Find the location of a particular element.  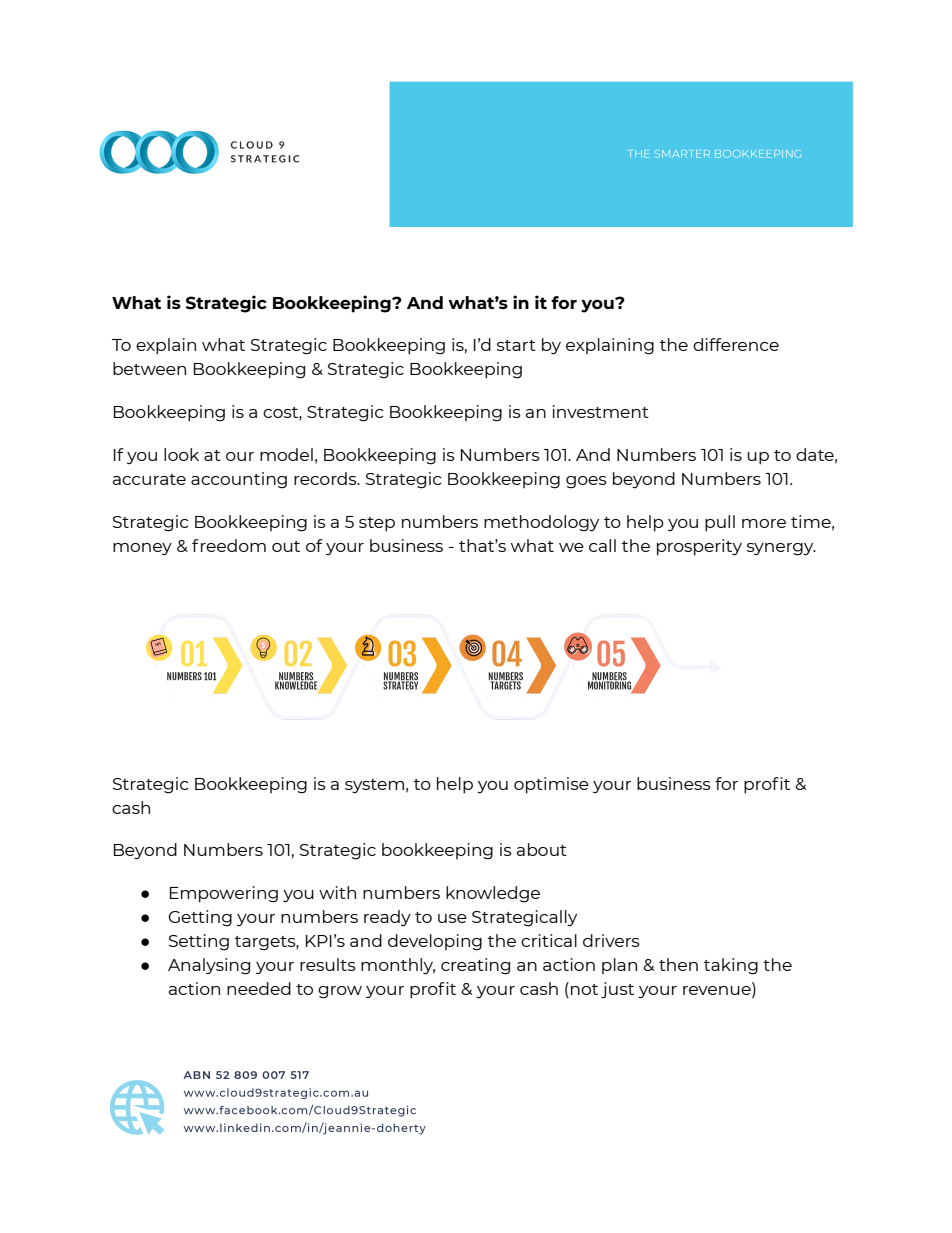

Analysing is located at coordinates (209, 966).
